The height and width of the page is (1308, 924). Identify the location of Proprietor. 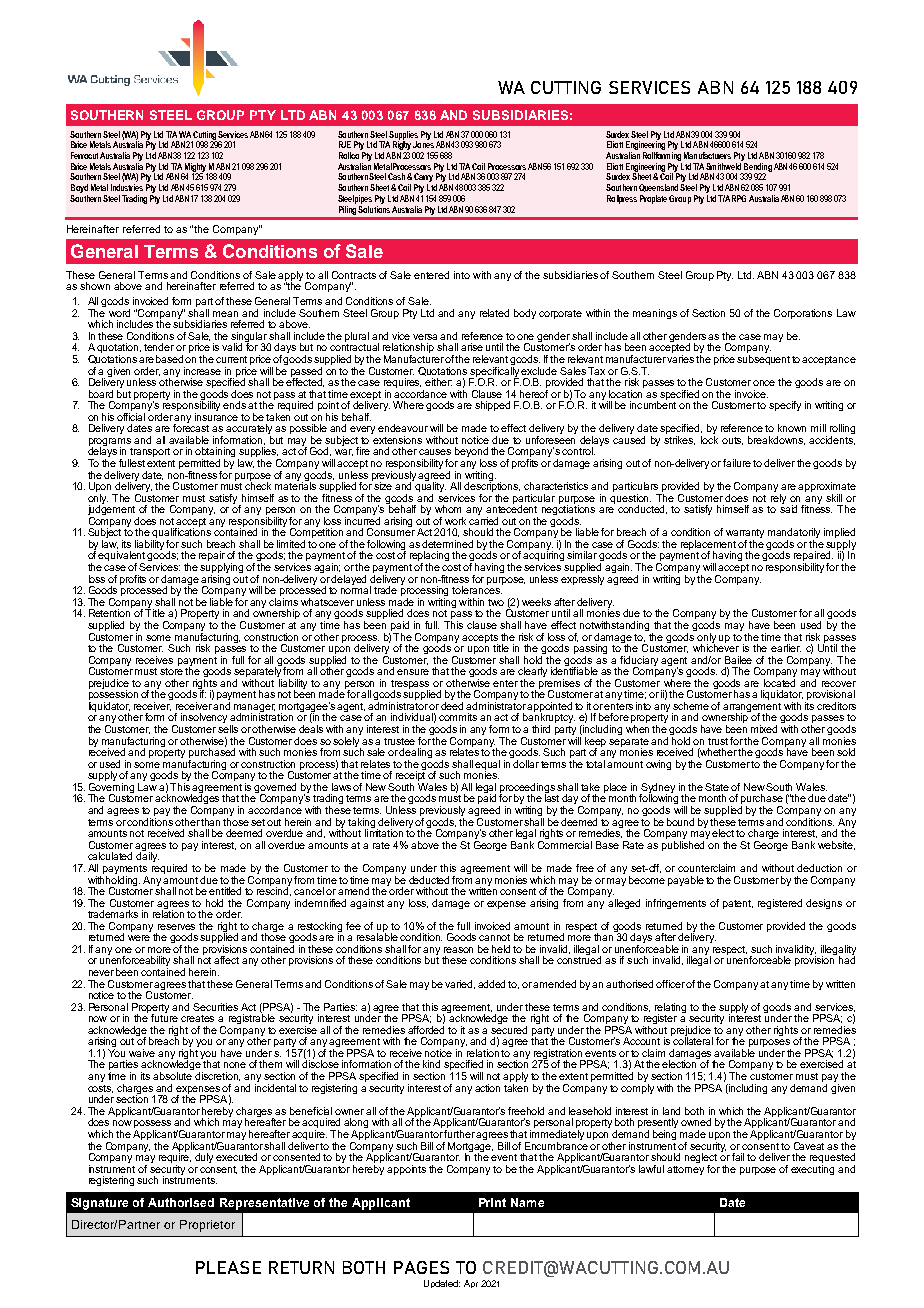
(207, 1226).
